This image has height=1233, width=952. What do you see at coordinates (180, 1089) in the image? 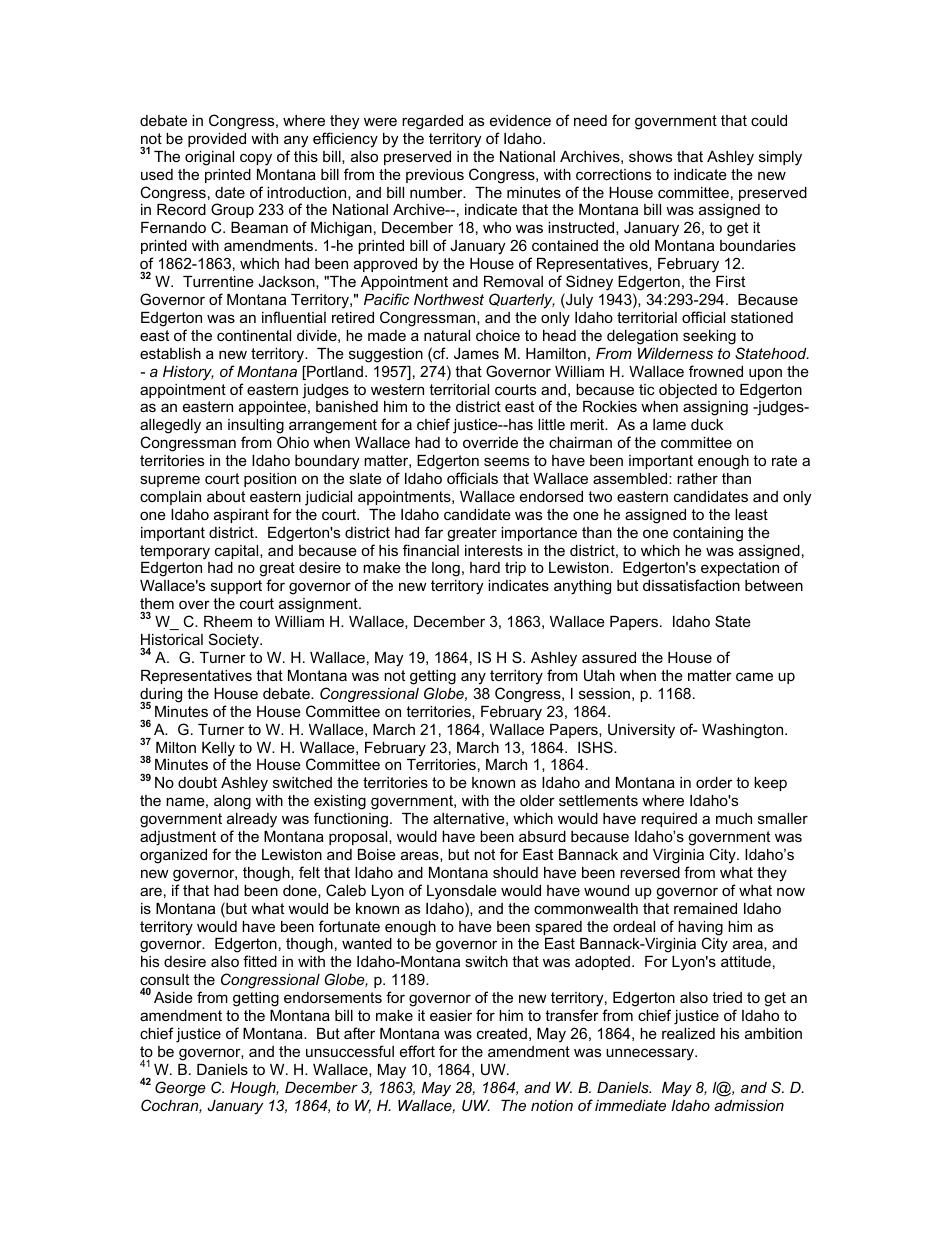
I see `George` at bounding box center [180, 1089].
